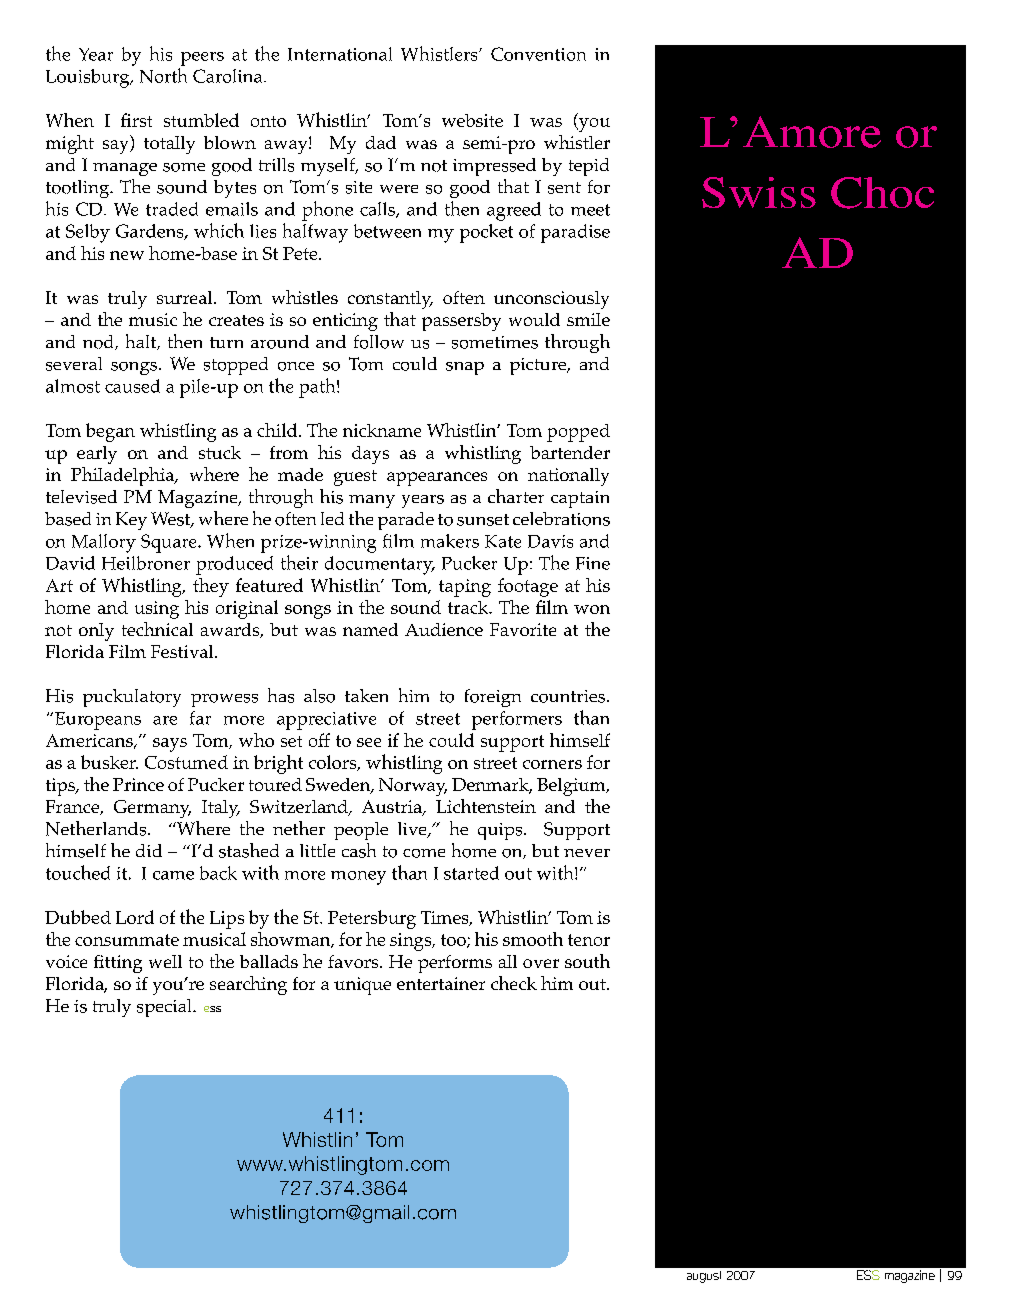 The width and height of the screenshot is (1011, 1313). Describe the element at coordinates (455, 964) in the screenshot. I see `performs` at that location.
